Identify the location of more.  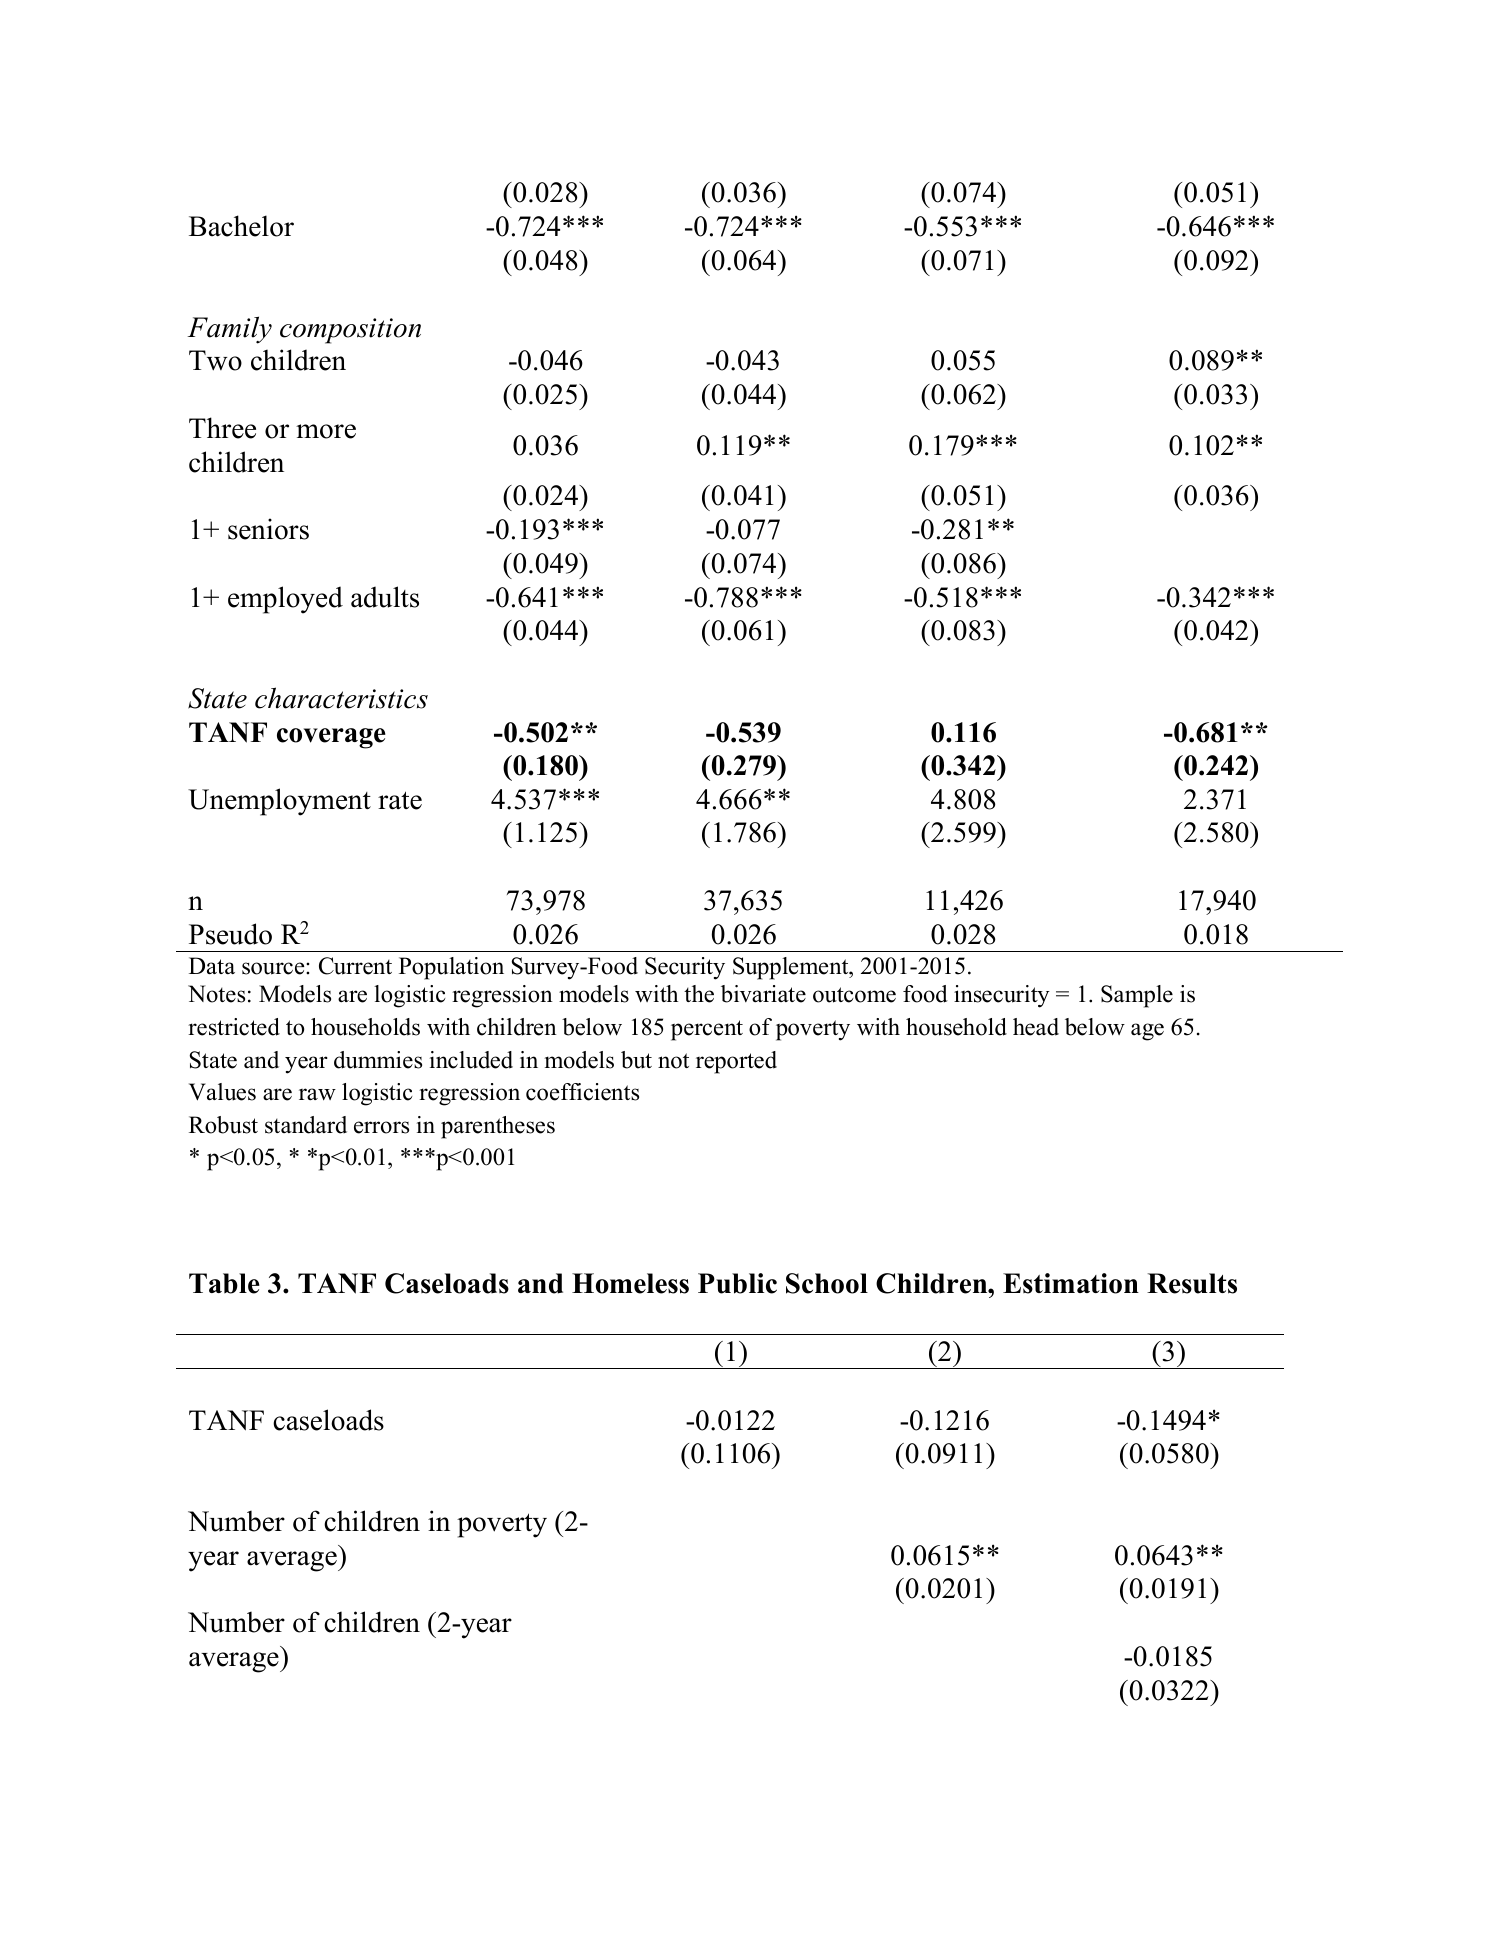
(326, 431).
